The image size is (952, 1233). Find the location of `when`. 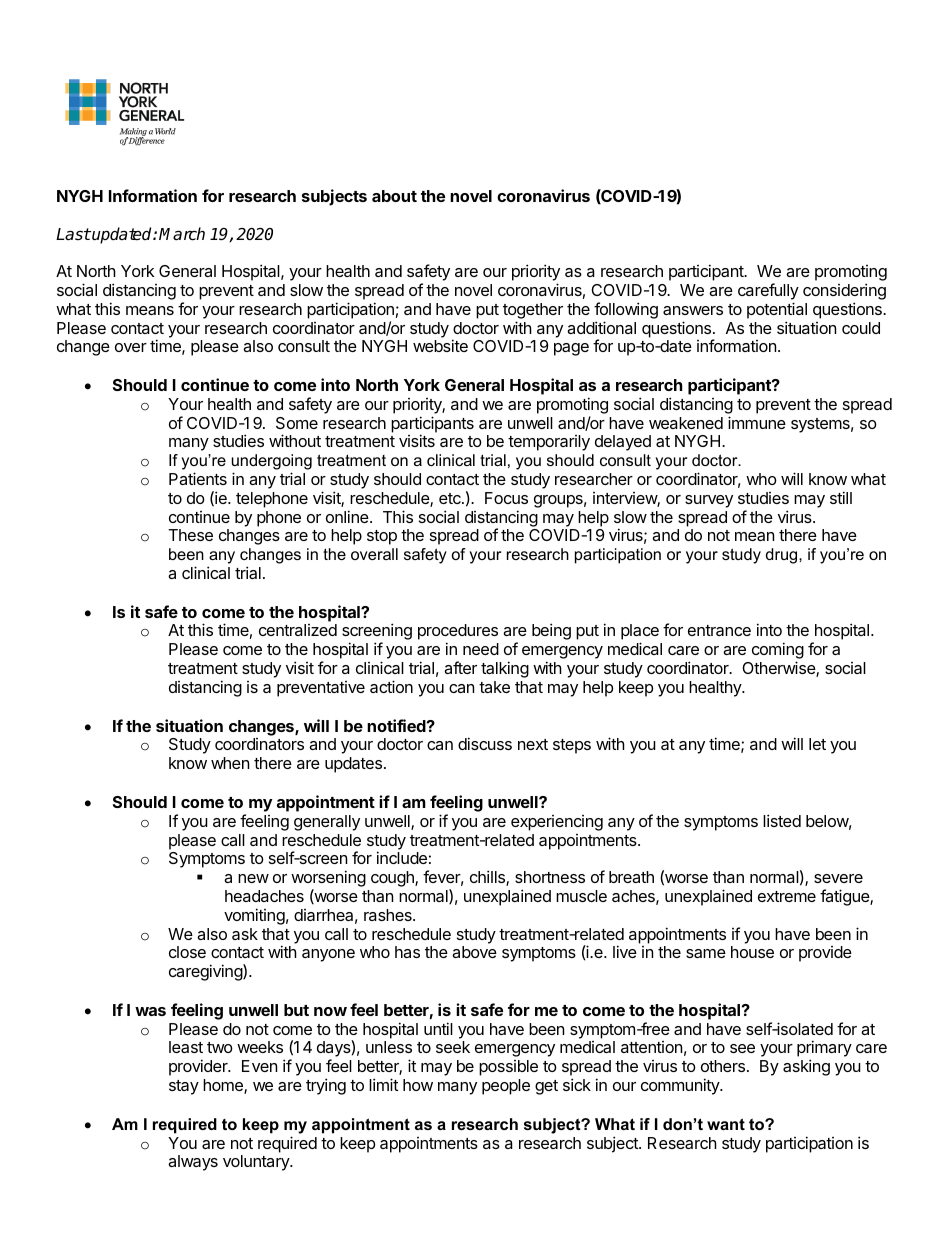

when is located at coordinates (230, 763).
